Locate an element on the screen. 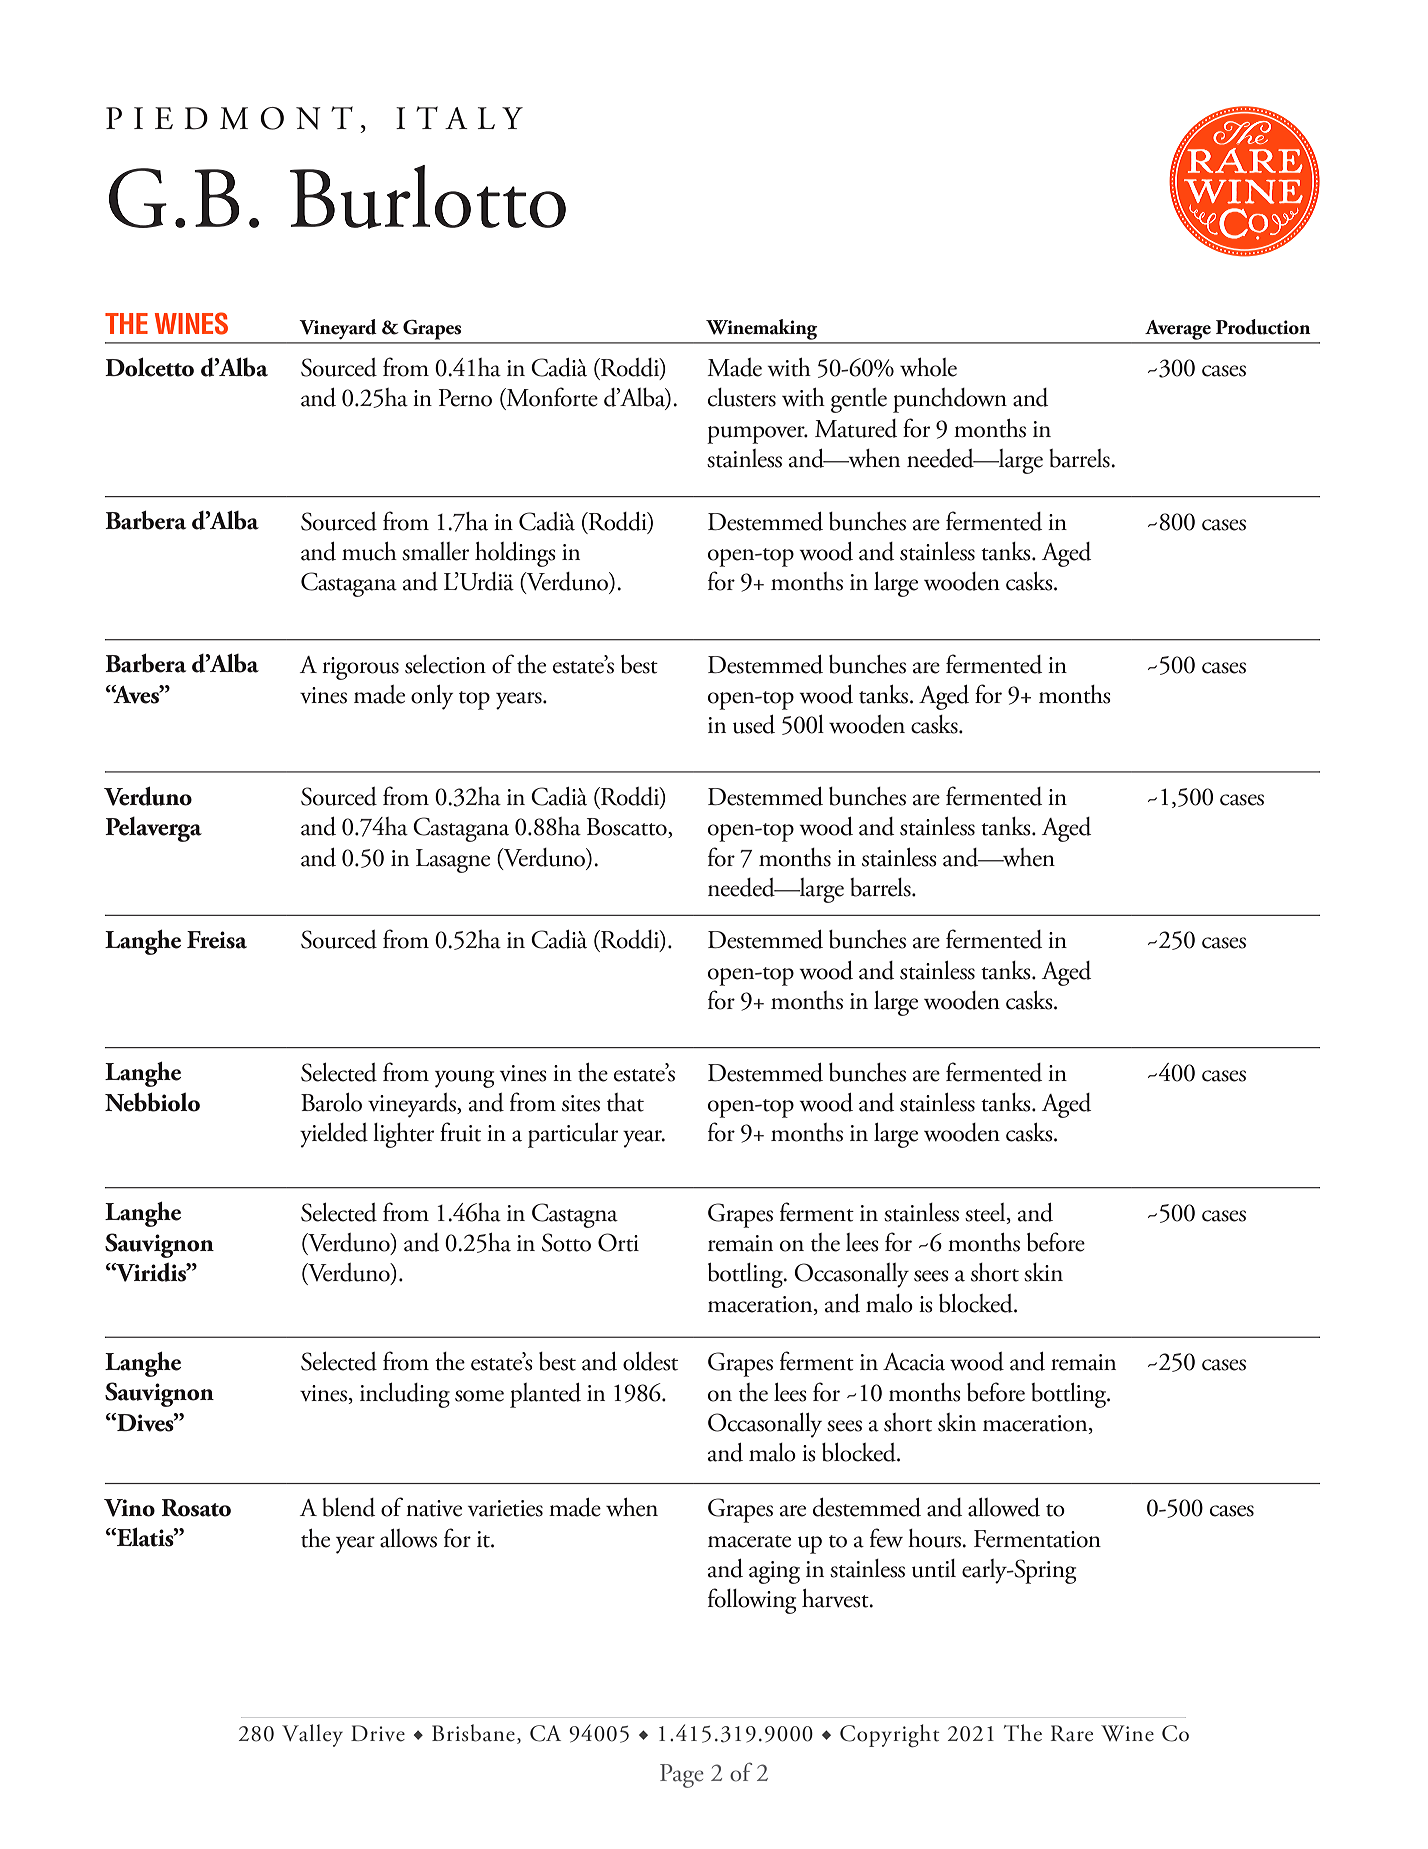  Production is located at coordinates (1263, 327).
